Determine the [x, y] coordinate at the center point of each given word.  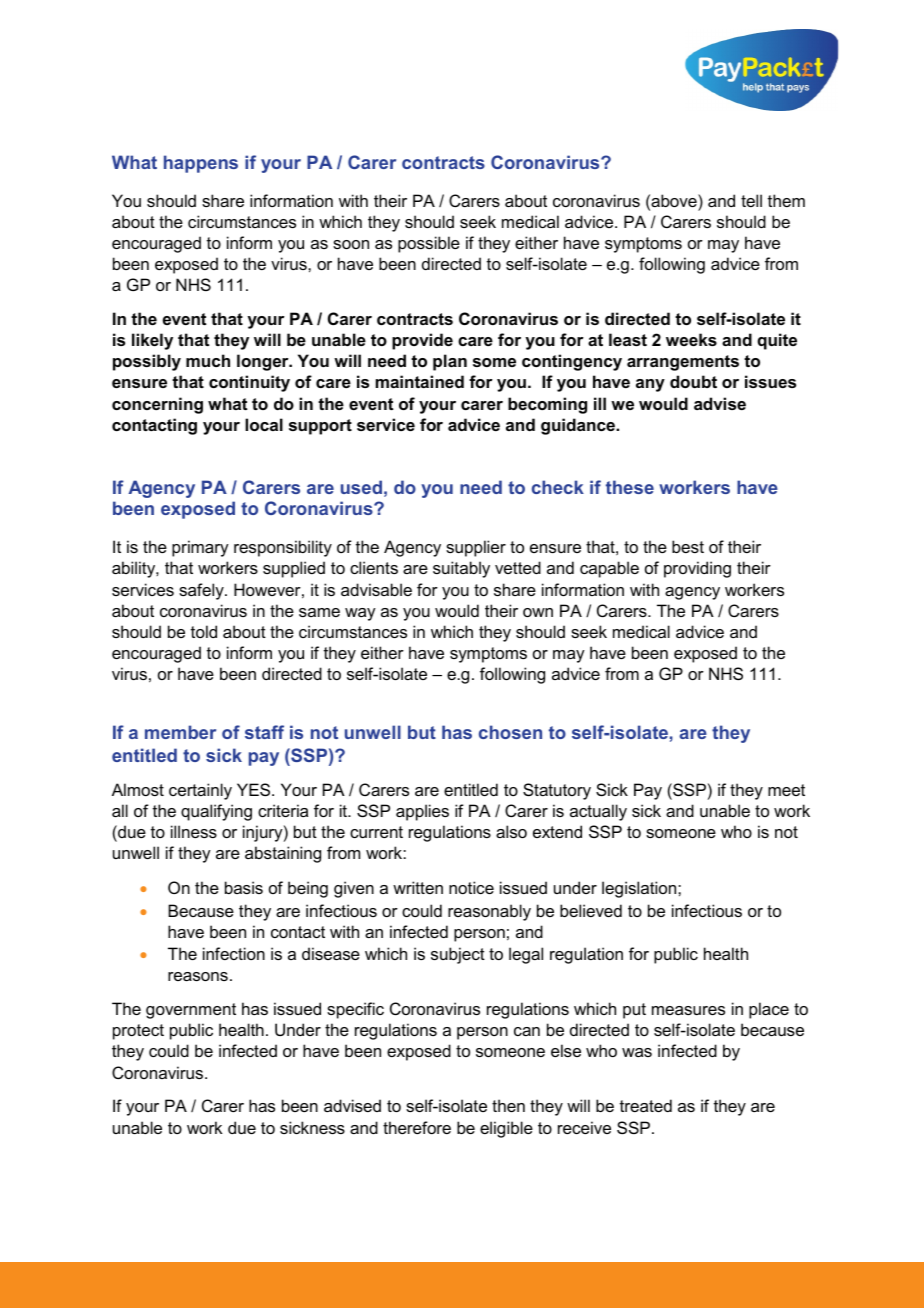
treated [646, 1105]
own [538, 612]
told [204, 631]
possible [429, 244]
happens [201, 164]
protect [138, 1032]
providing [697, 569]
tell [751, 200]
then [508, 1105]
